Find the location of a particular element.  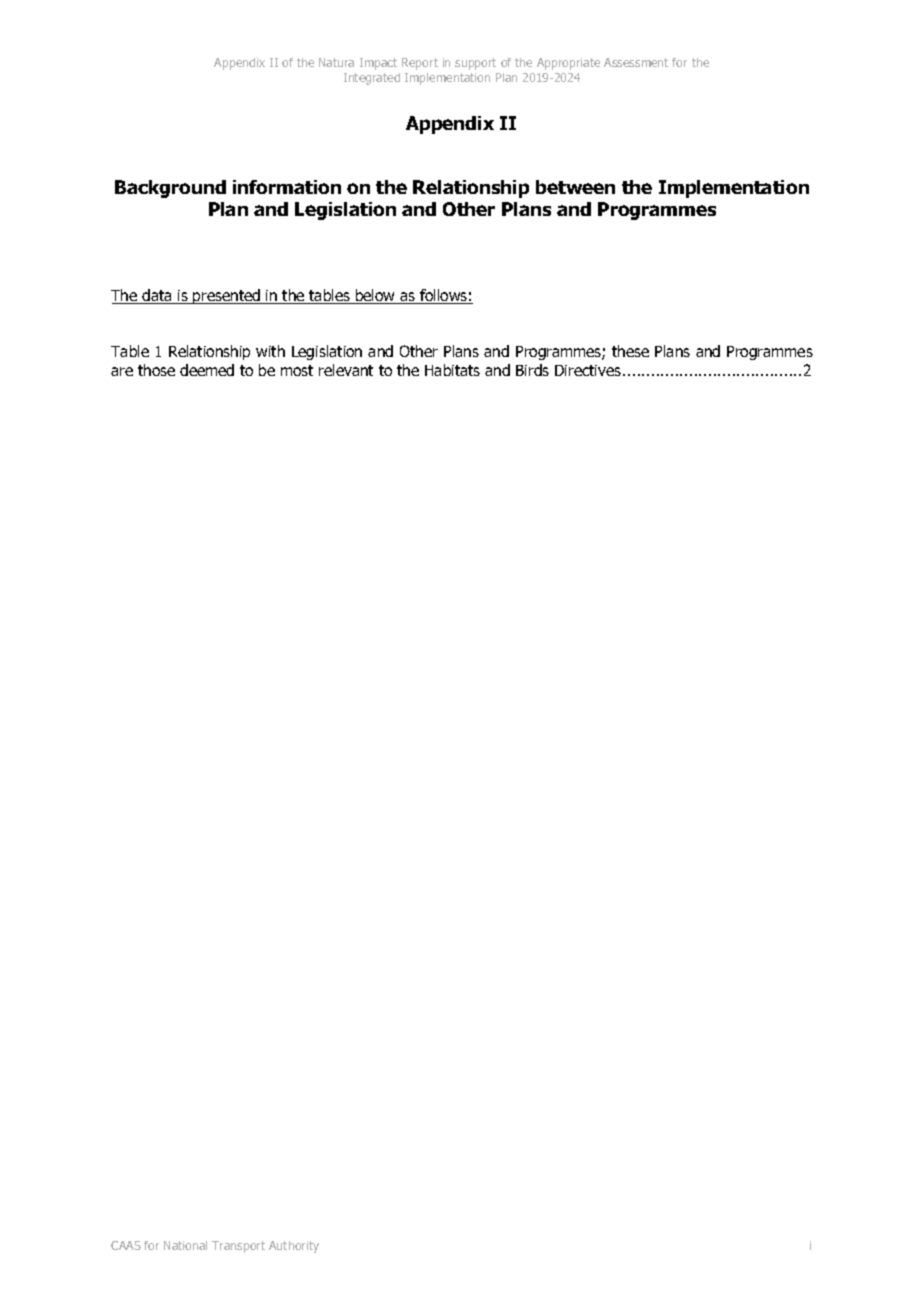

relevant is located at coordinates (346, 370).
